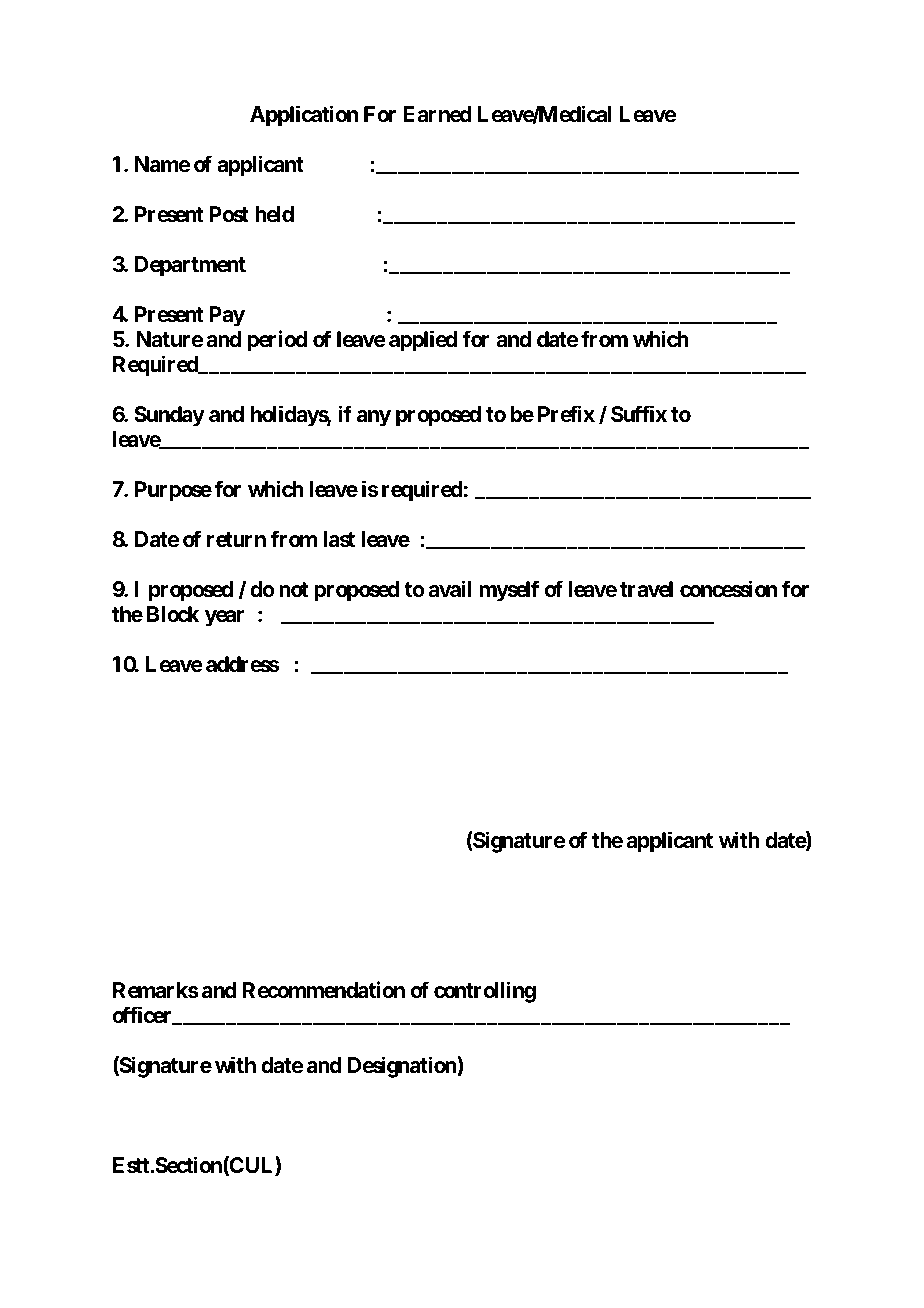  I want to click on avail, so click(450, 589).
